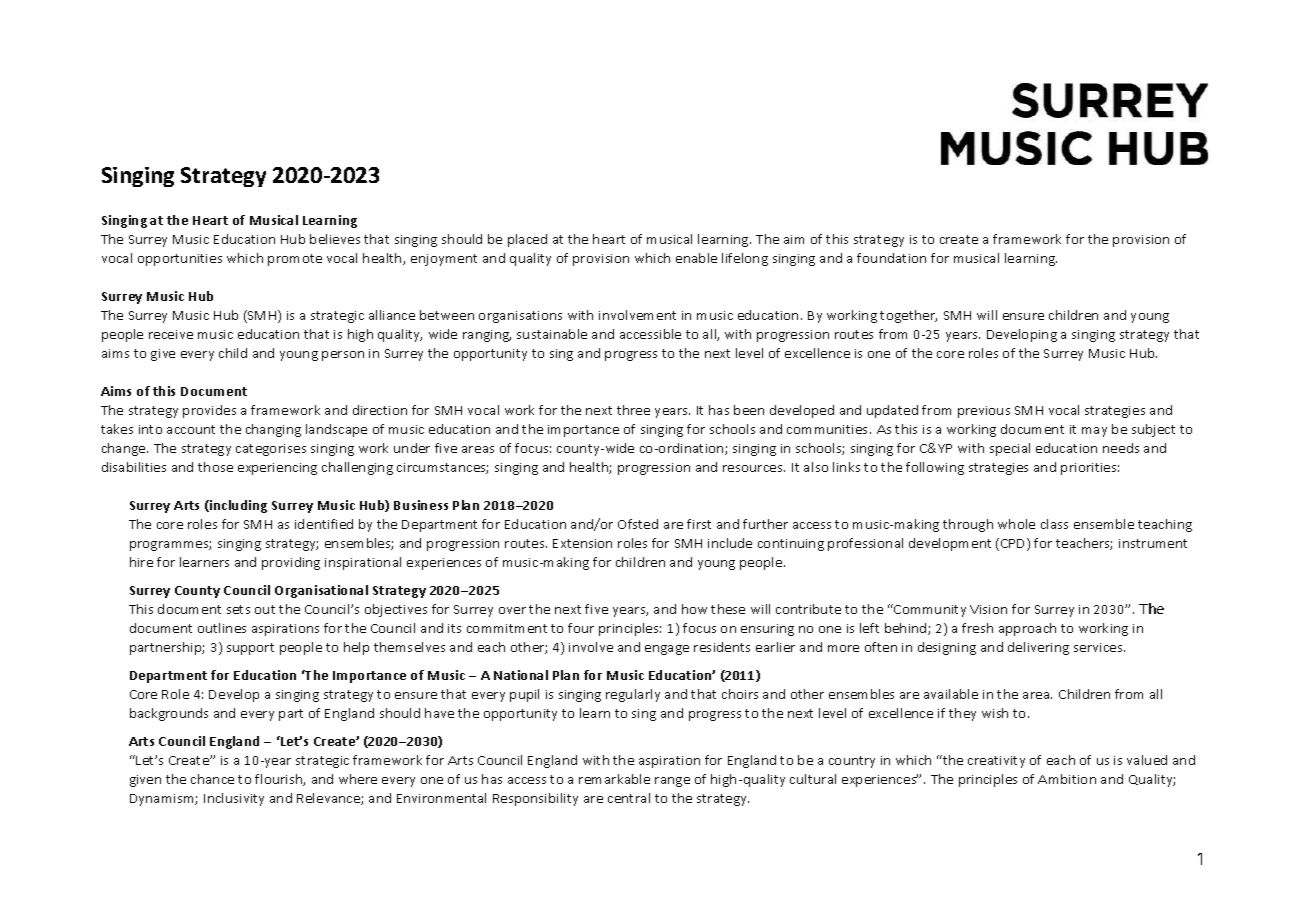  What do you see at coordinates (614, 779) in the image?
I see `remarkable` at bounding box center [614, 779].
